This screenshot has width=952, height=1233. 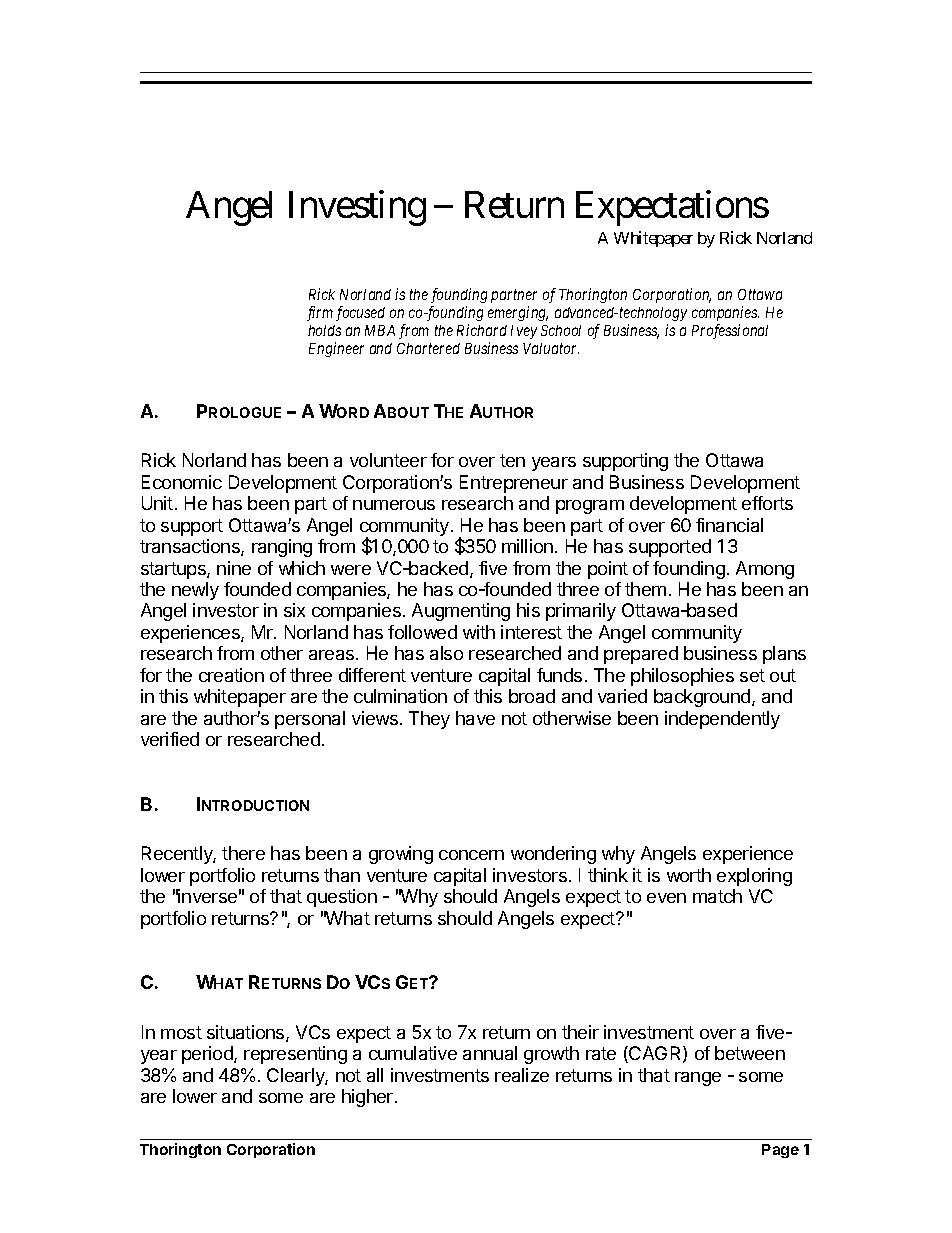 What do you see at coordinates (703, 698) in the screenshot?
I see `background` at bounding box center [703, 698].
